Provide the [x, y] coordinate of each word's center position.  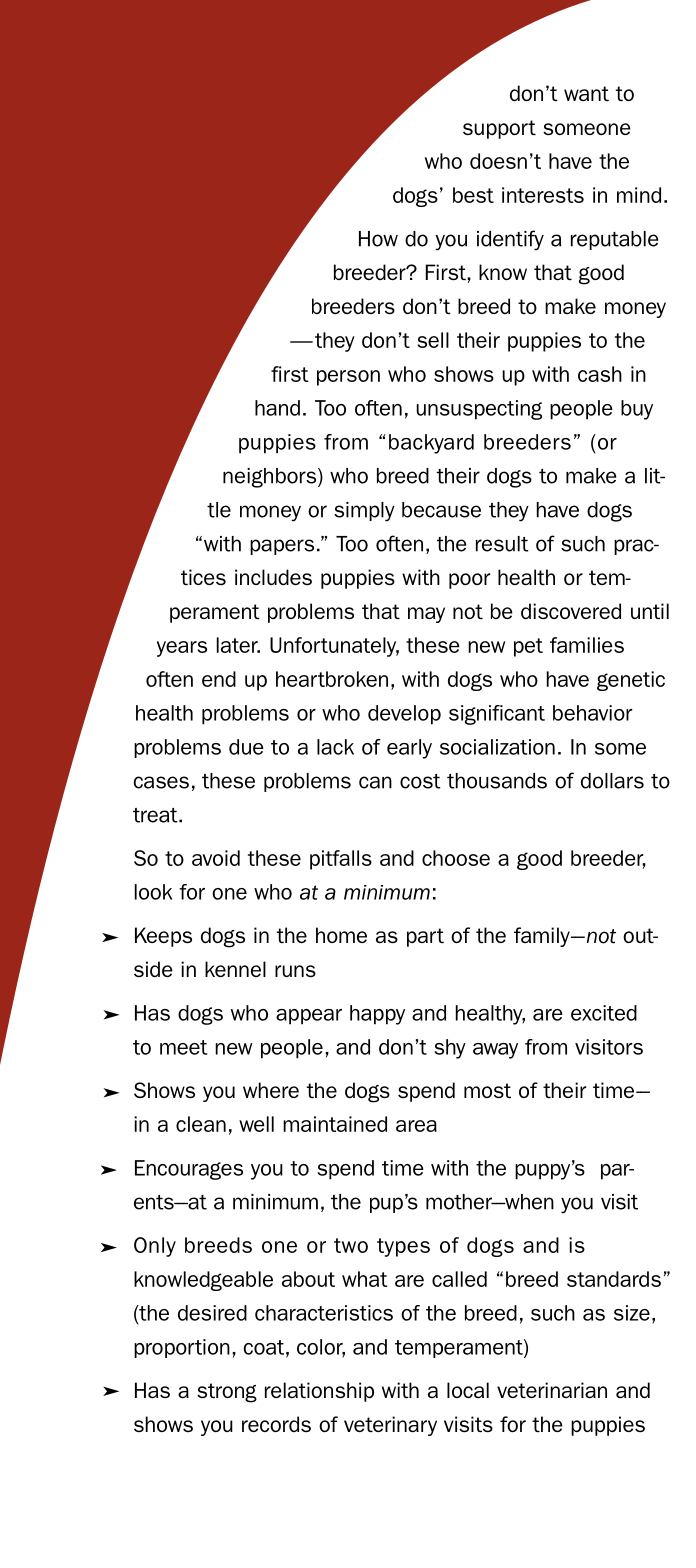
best [473, 195]
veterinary [390, 1426]
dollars [612, 781]
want [586, 93]
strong [227, 1393]
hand [277, 408]
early [409, 749]
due [246, 747]
